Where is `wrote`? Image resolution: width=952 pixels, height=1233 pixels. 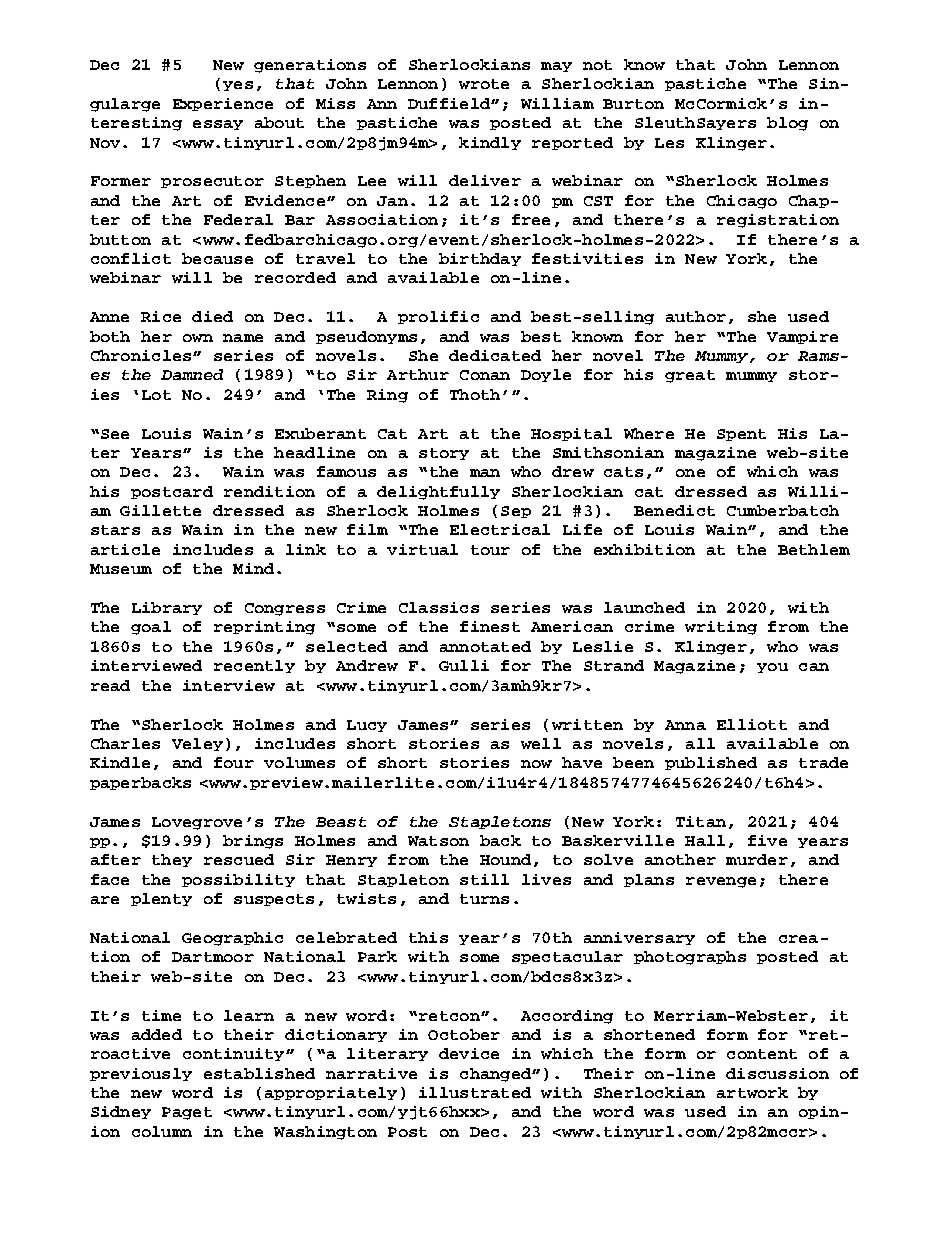
wrote is located at coordinates (484, 84).
